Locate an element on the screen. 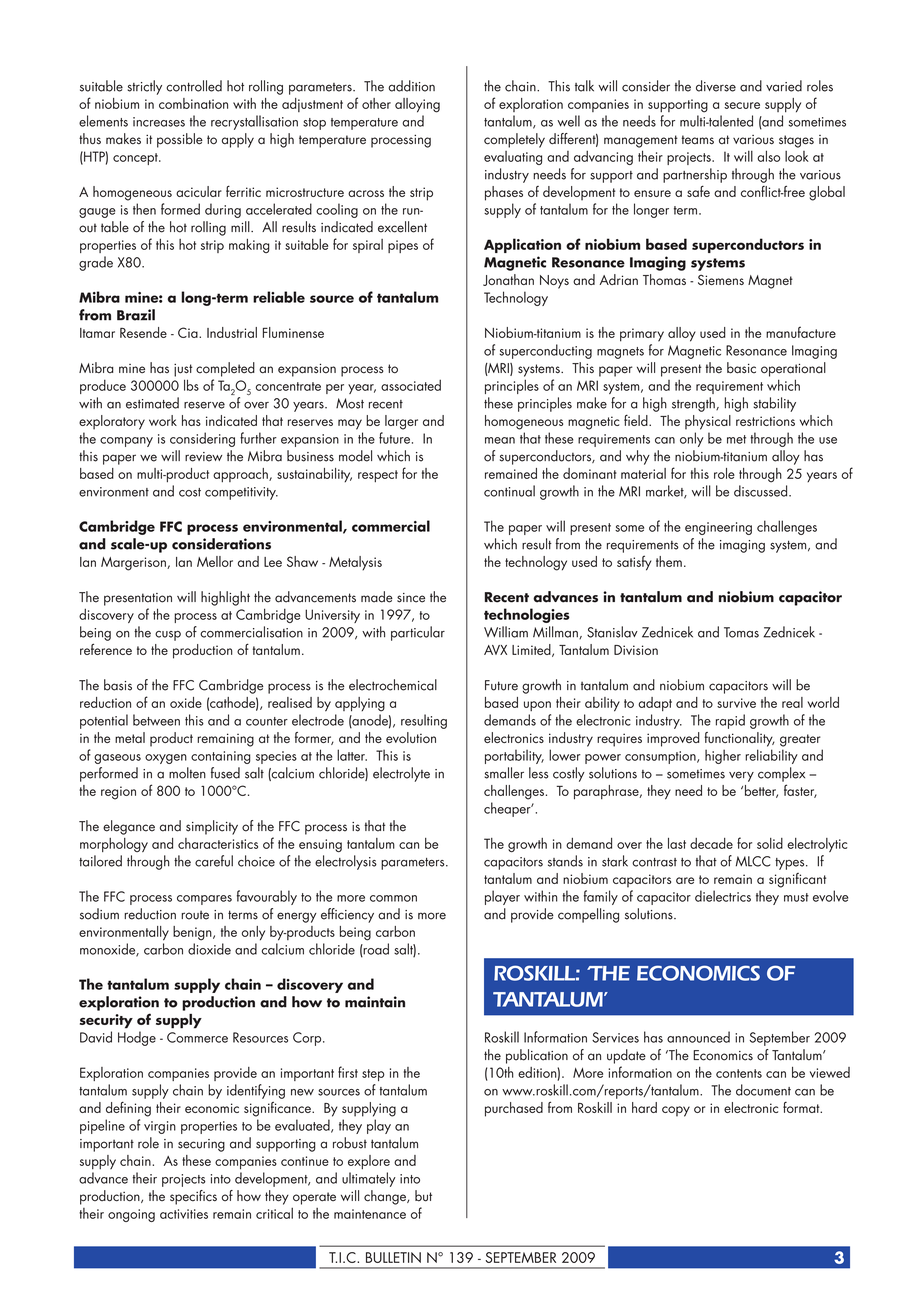 The width and height of the screenshot is (924, 1308). activities is located at coordinates (184, 1214).
